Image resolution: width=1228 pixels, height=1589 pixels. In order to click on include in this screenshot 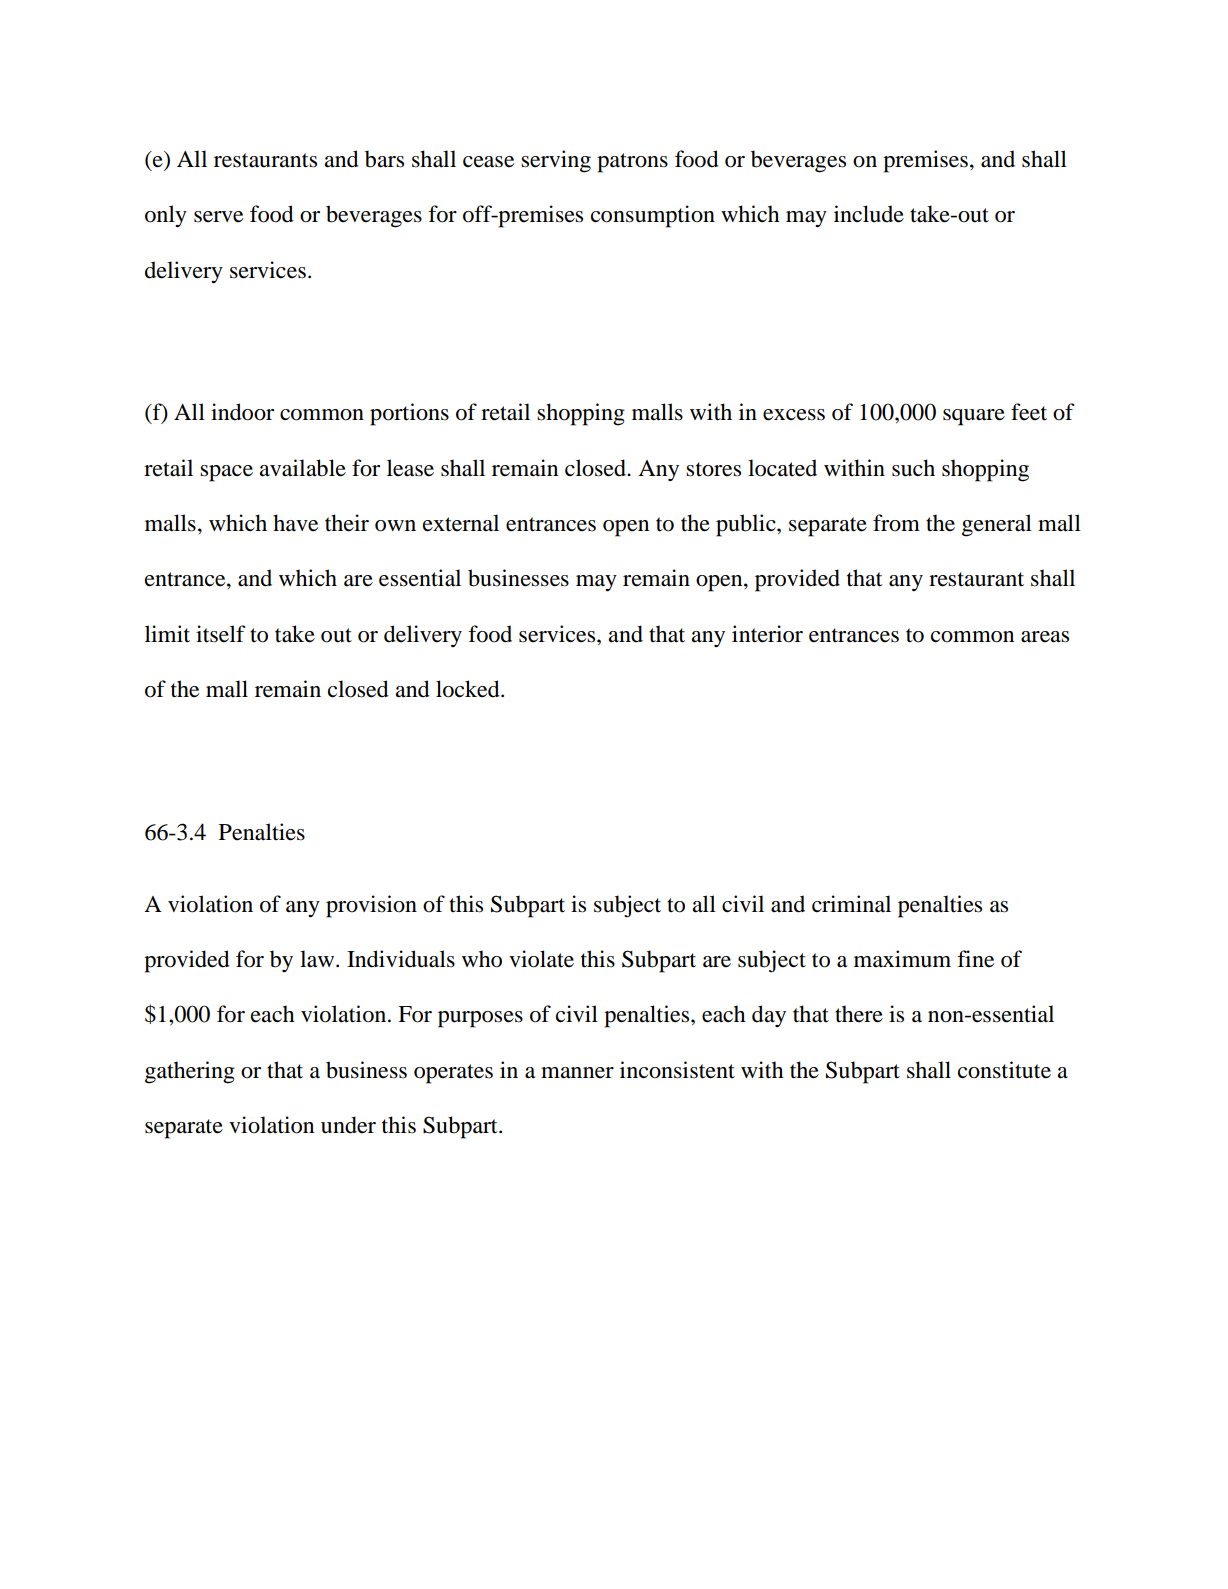, I will do `click(869, 214)`.
